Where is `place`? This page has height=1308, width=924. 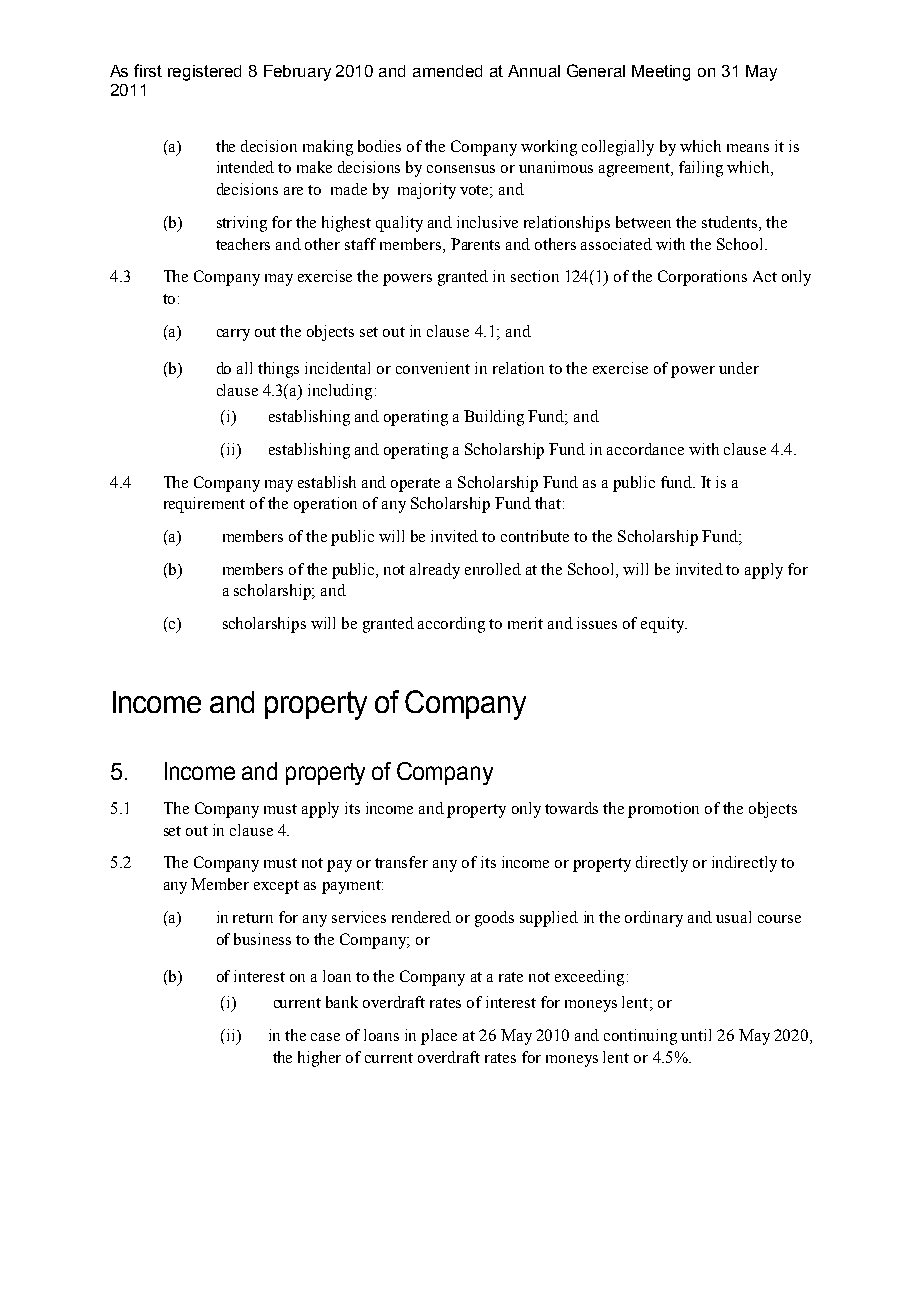 place is located at coordinates (439, 1037).
